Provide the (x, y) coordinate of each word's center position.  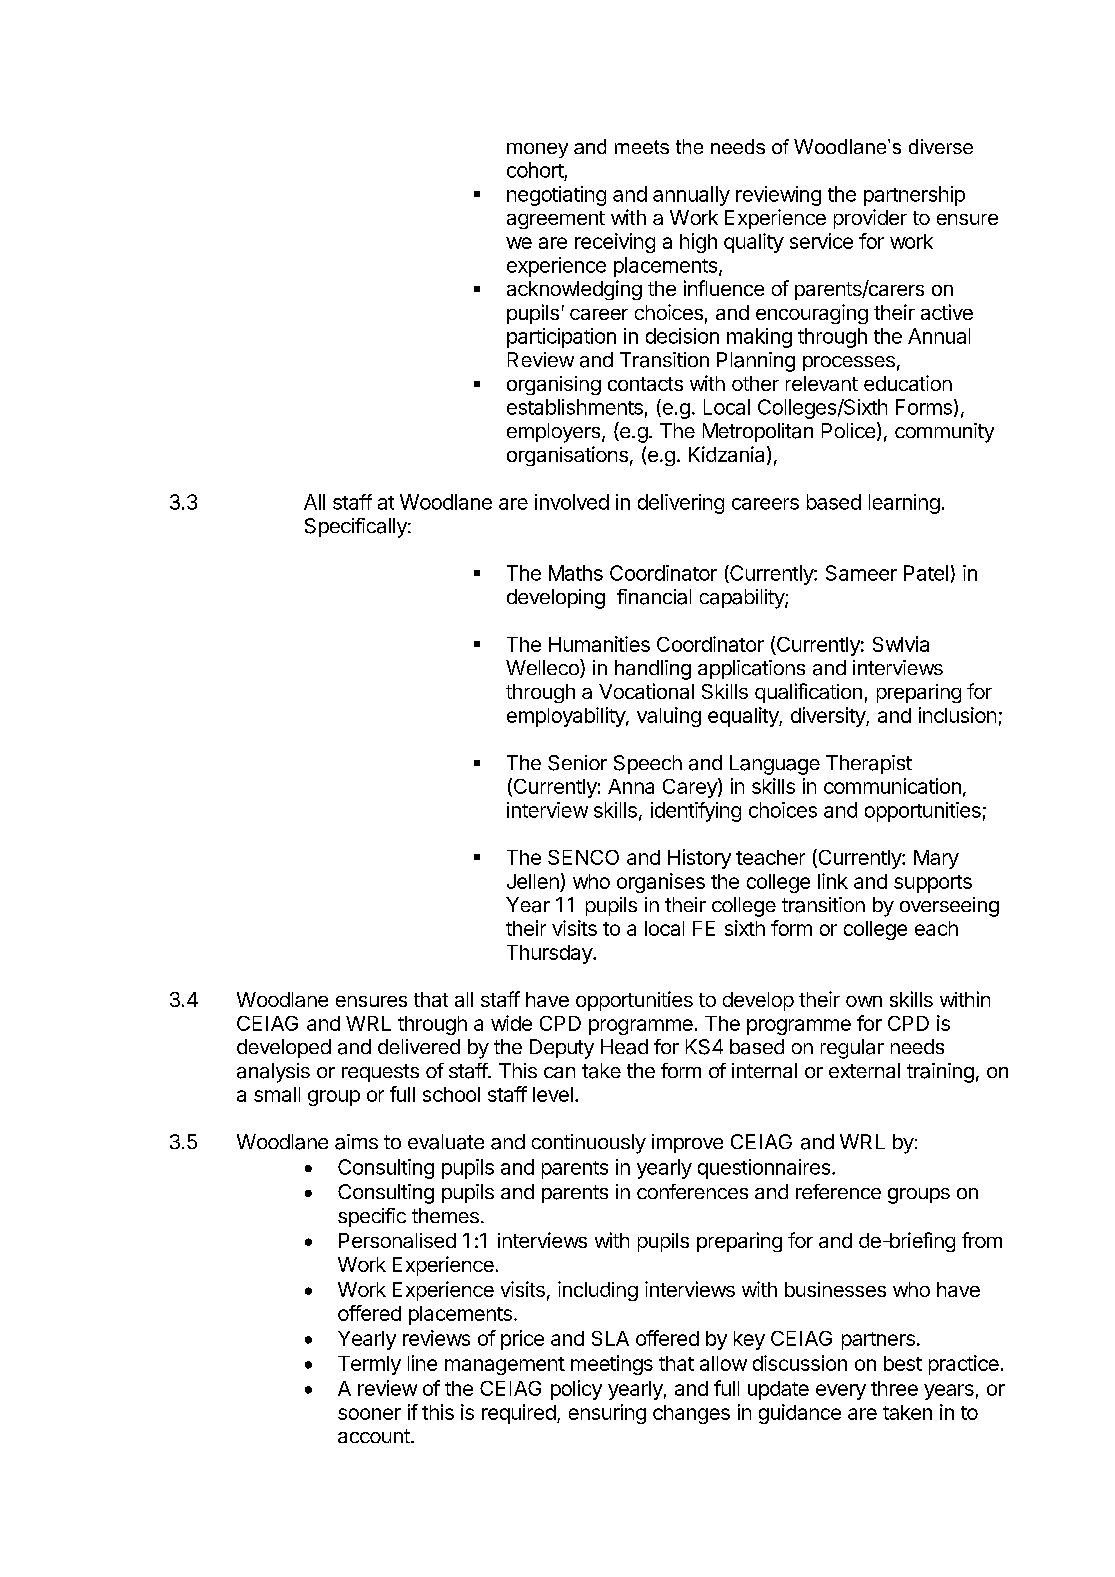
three (894, 1388)
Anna (631, 786)
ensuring (607, 1414)
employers (555, 433)
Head (624, 1047)
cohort (535, 170)
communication (892, 786)
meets (642, 147)
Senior (577, 763)
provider (870, 219)
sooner (369, 1414)
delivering (681, 504)
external (864, 1070)
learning (904, 504)
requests (380, 1073)
